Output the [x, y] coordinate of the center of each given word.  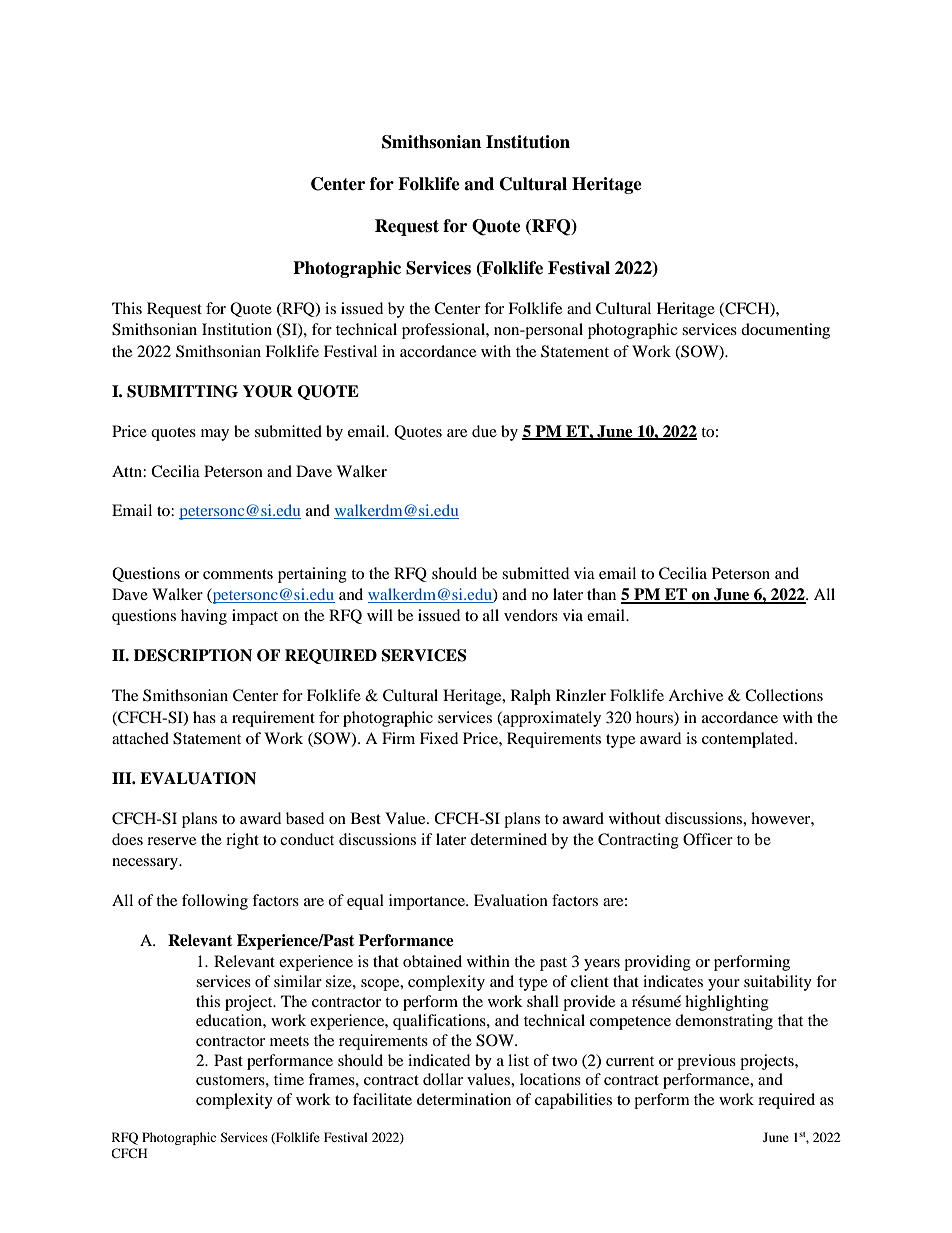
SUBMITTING [182, 391]
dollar [443, 1079]
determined [508, 839]
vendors [531, 615]
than [601, 594]
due [484, 431]
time [289, 1079]
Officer [708, 839]
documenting [785, 331]
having [204, 617]
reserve [171, 841]
